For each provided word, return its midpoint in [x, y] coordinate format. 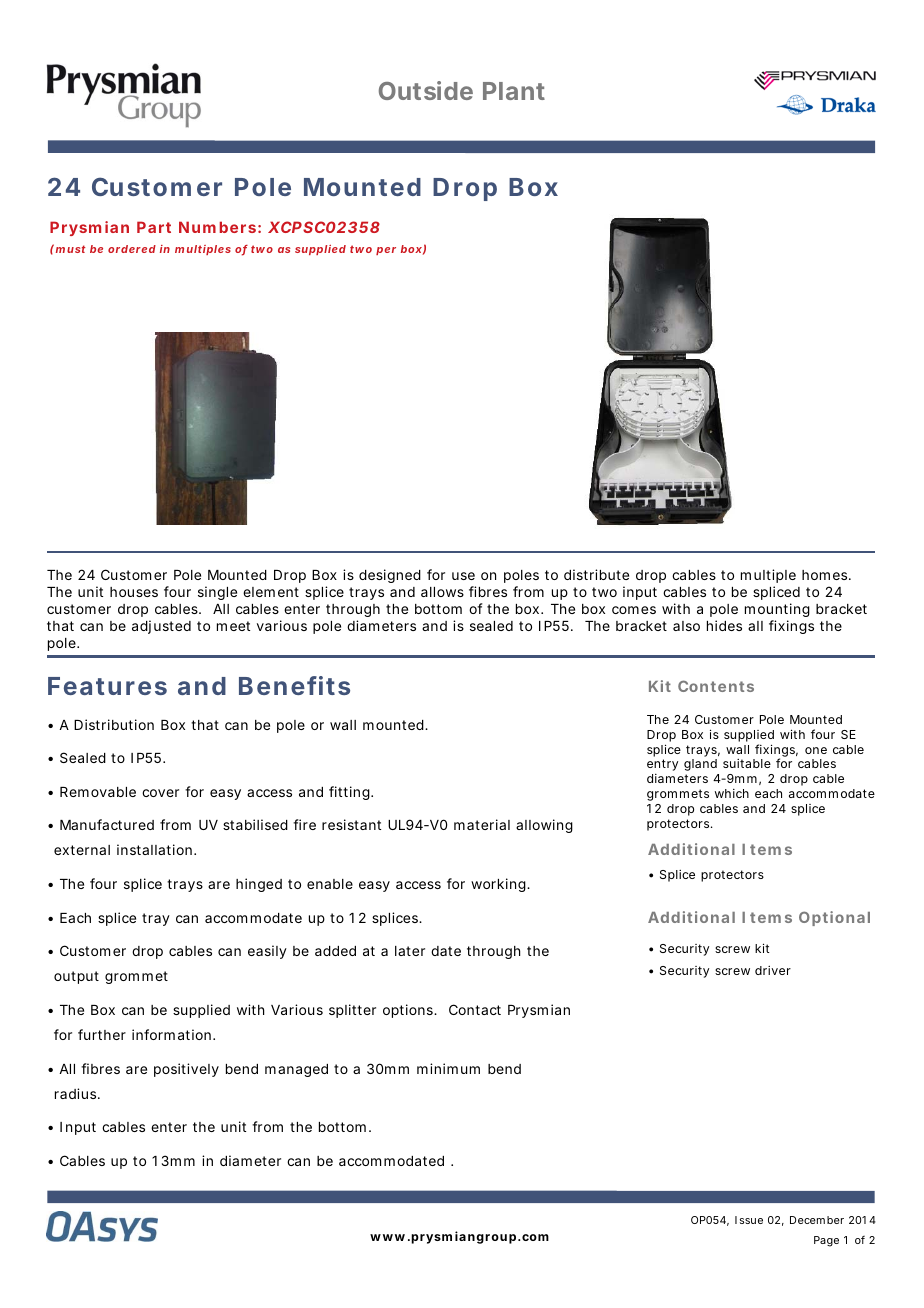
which [732, 793]
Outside [426, 90]
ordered [132, 249]
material [482, 824]
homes [826, 575]
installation [156, 849]
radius [77, 1093]
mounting [777, 610]
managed [296, 1070]
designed [390, 576]
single [217, 593]
